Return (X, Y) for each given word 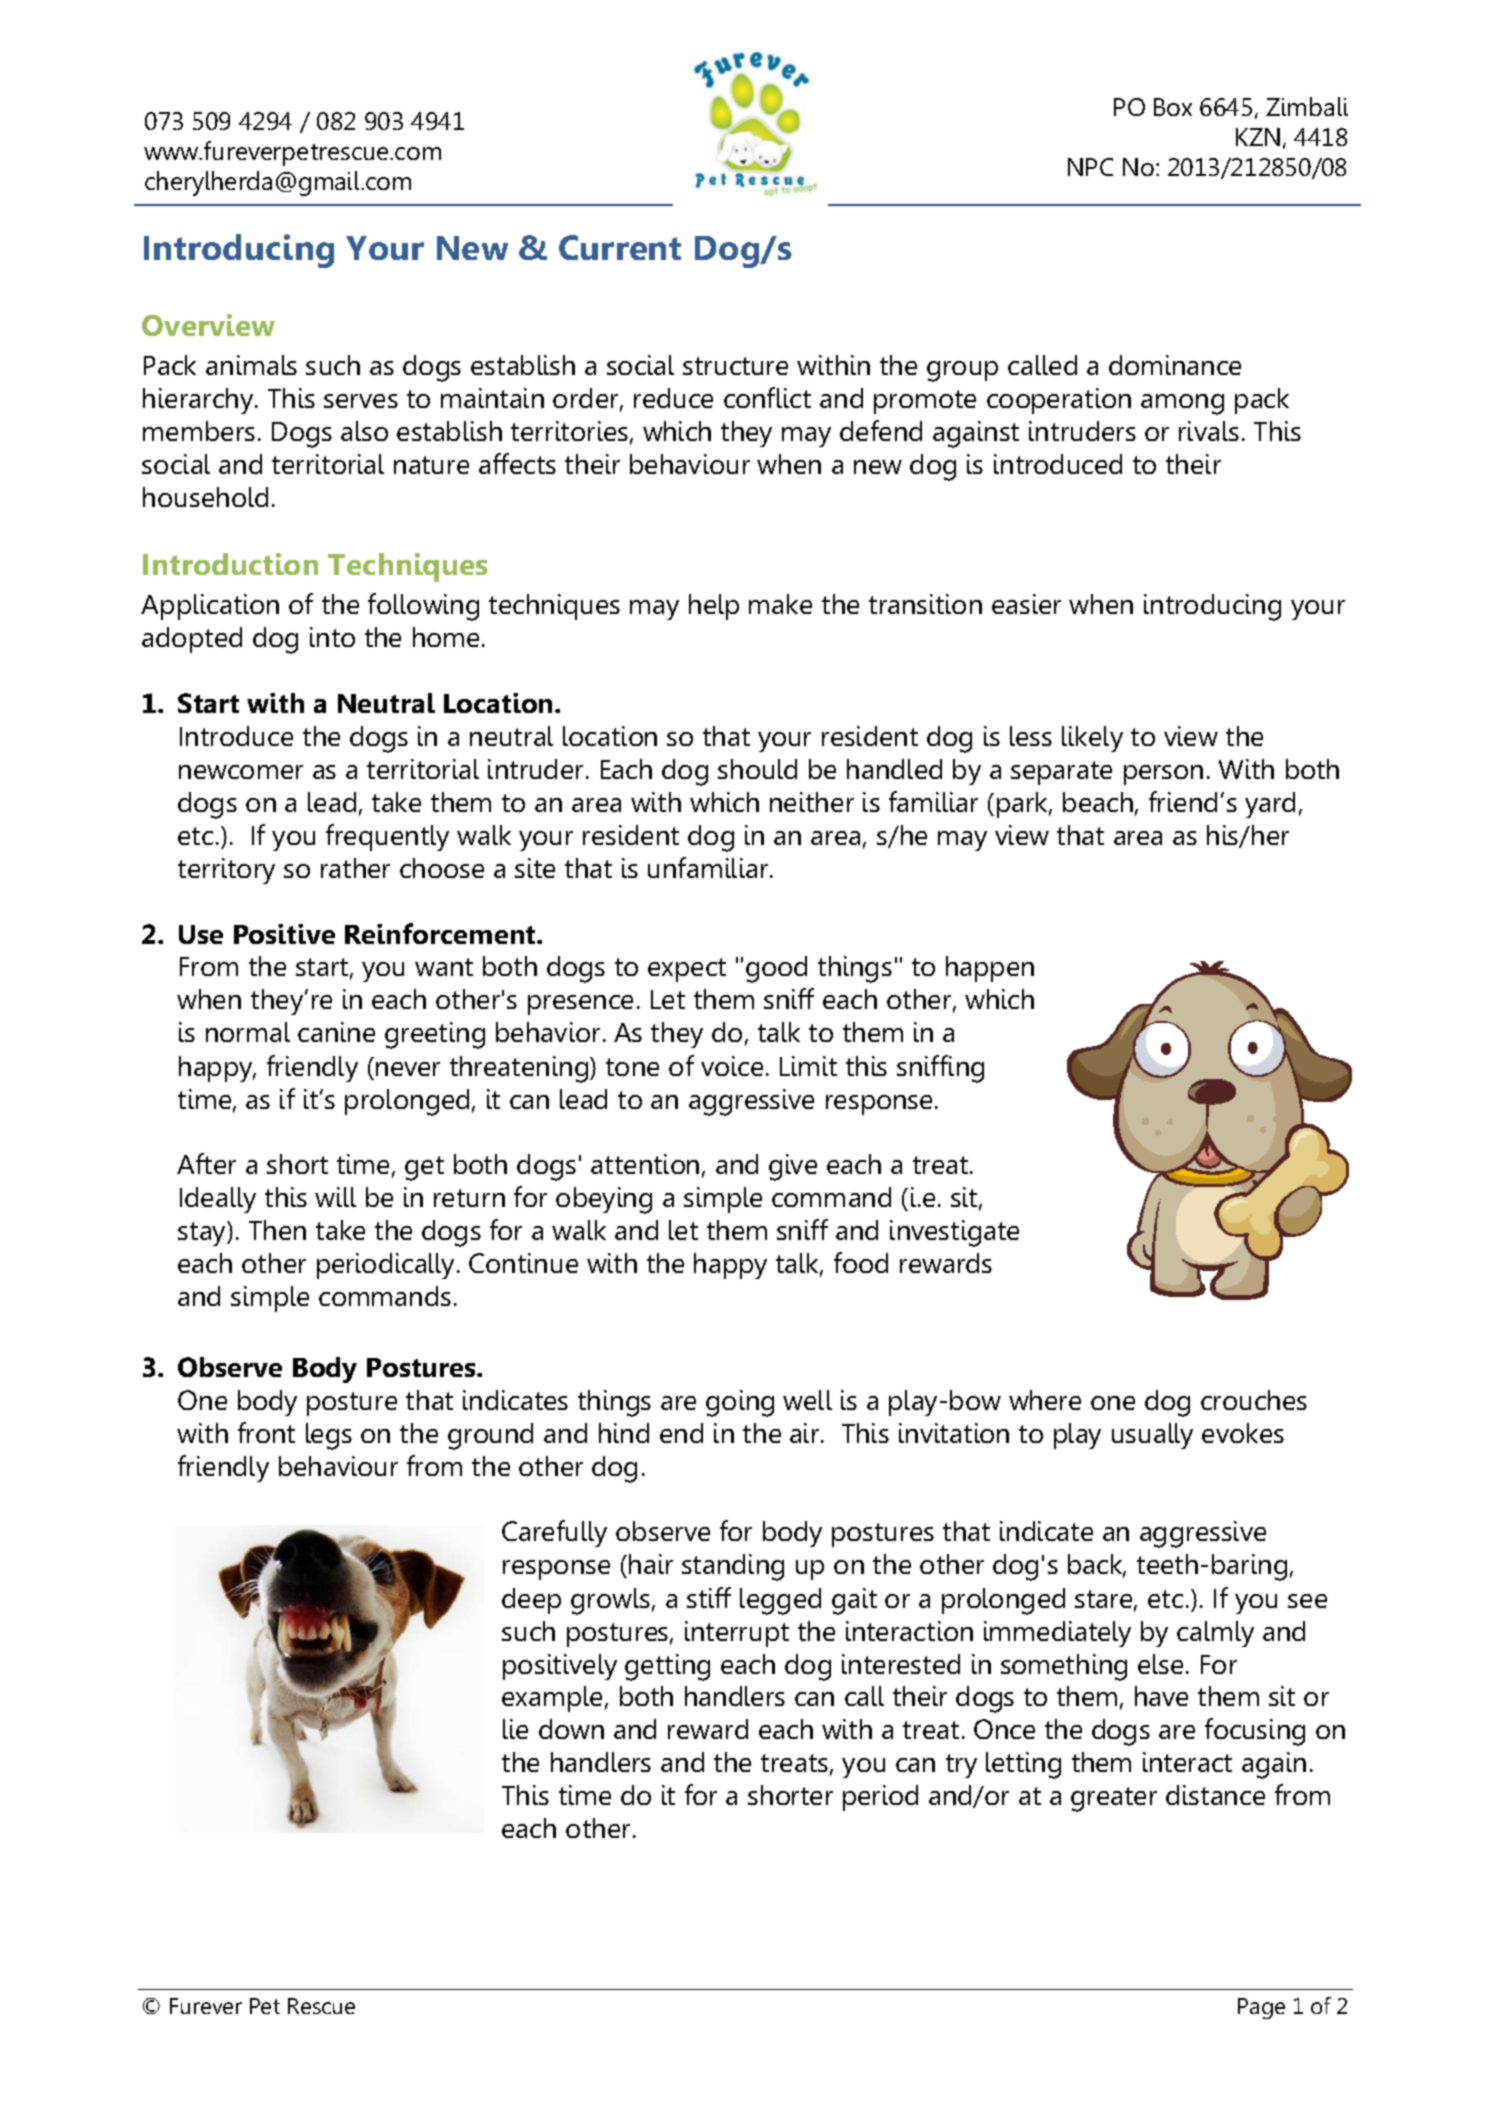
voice (732, 1066)
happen (990, 969)
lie (515, 1729)
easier (1026, 604)
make (780, 604)
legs (329, 1436)
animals (251, 365)
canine (336, 1032)
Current (620, 247)
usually (1152, 1436)
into (332, 637)
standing (733, 1567)
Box (1173, 107)
